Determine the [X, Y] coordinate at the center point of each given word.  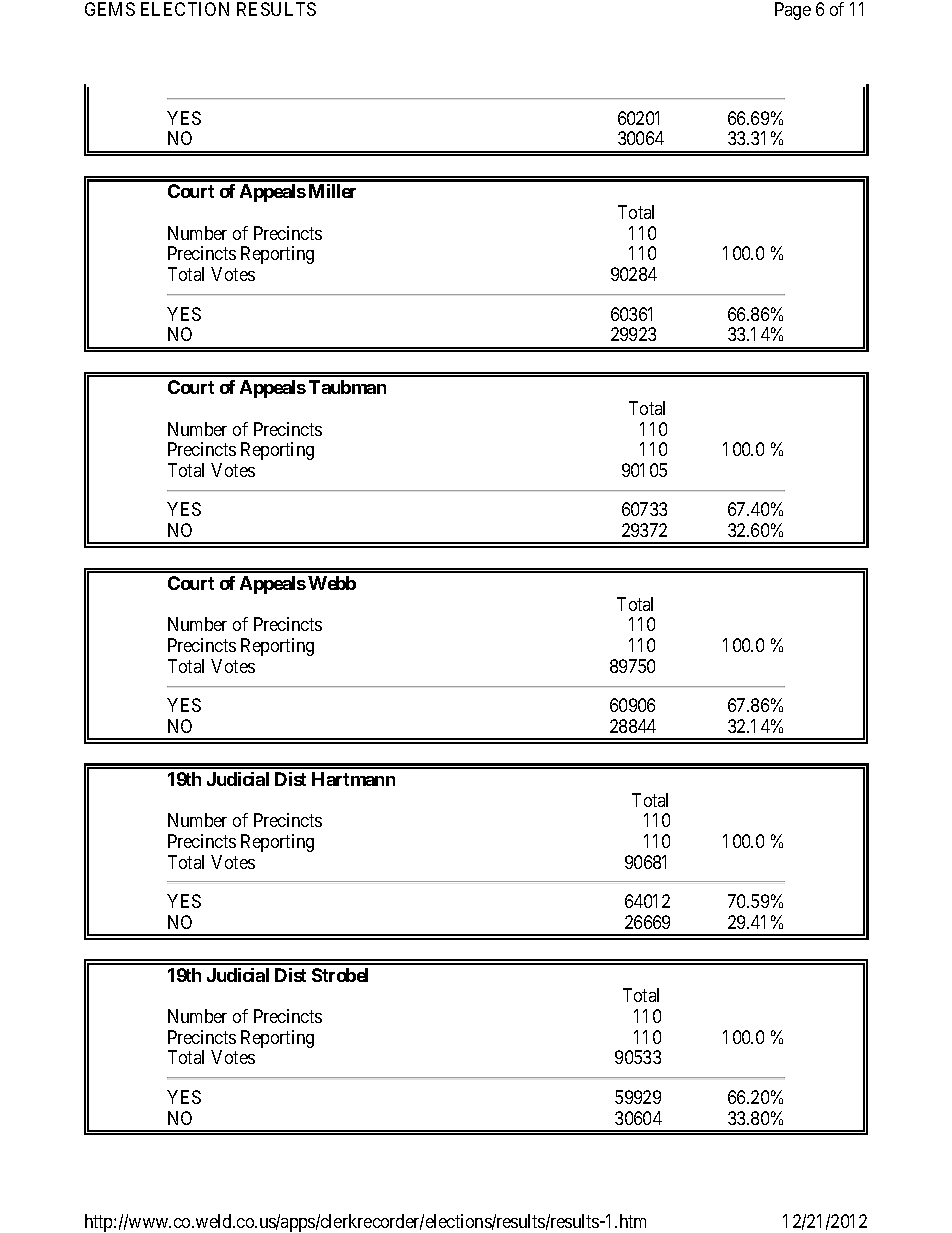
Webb [332, 583]
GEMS [110, 9]
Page [793, 11]
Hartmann [353, 779]
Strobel [340, 975]
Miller [332, 191]
